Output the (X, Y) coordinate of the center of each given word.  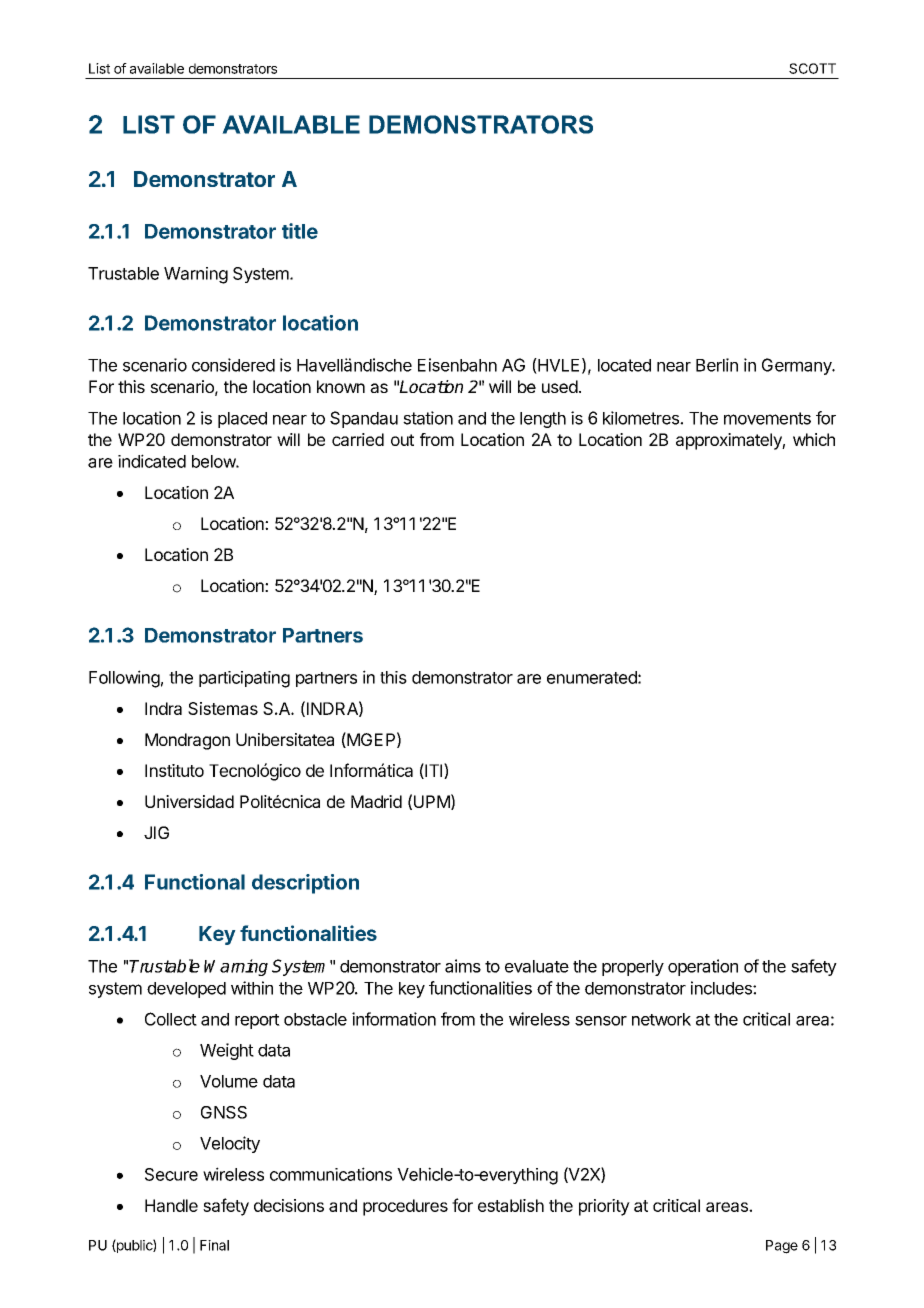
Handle (171, 1205)
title (300, 231)
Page (782, 1247)
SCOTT (812, 68)
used (560, 386)
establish (511, 1205)
